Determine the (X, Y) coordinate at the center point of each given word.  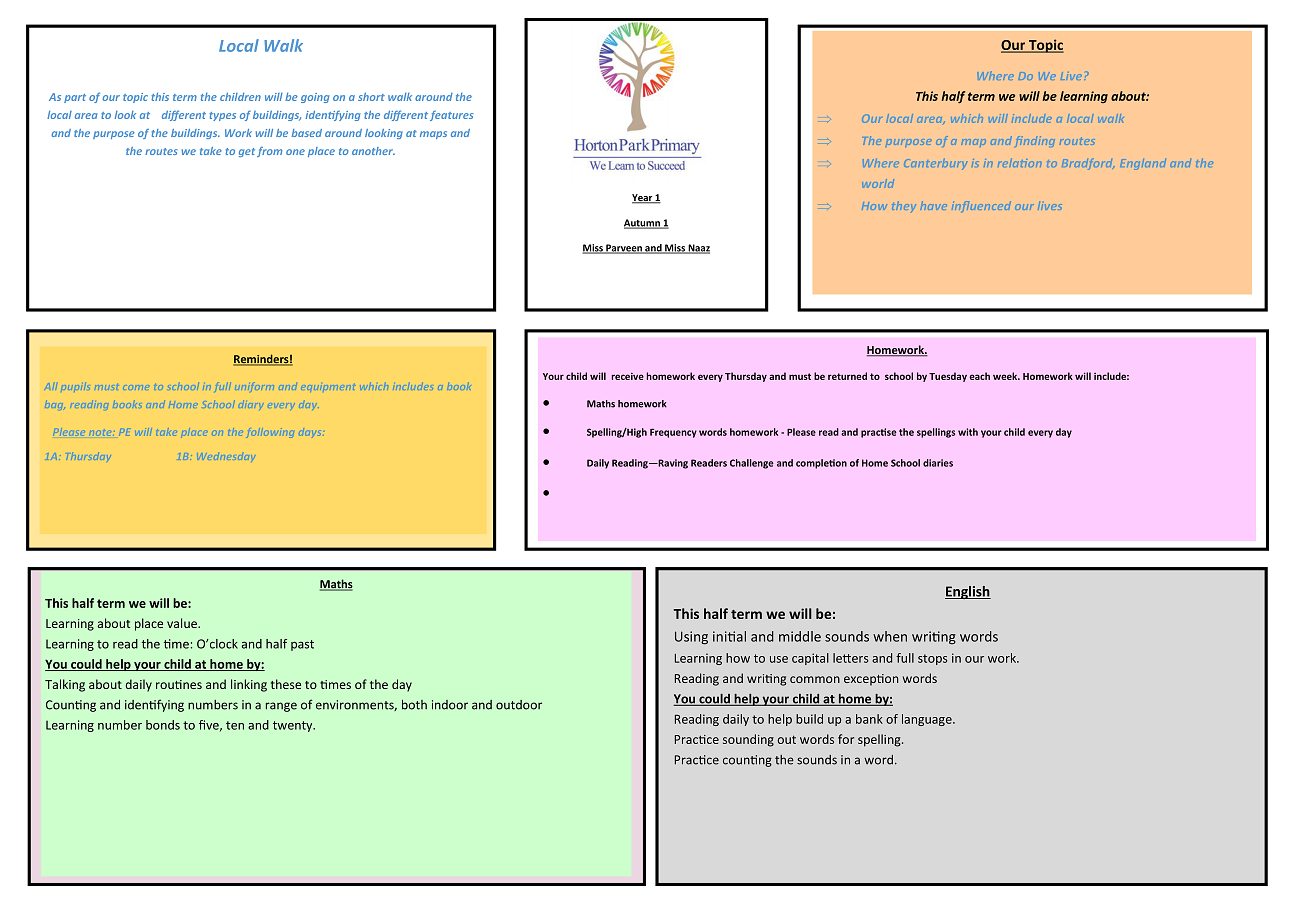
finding (1035, 141)
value (183, 623)
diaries (938, 463)
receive (627, 376)
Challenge (752, 464)
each (979, 376)
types (222, 116)
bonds (163, 725)
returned (847, 376)
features (451, 115)
